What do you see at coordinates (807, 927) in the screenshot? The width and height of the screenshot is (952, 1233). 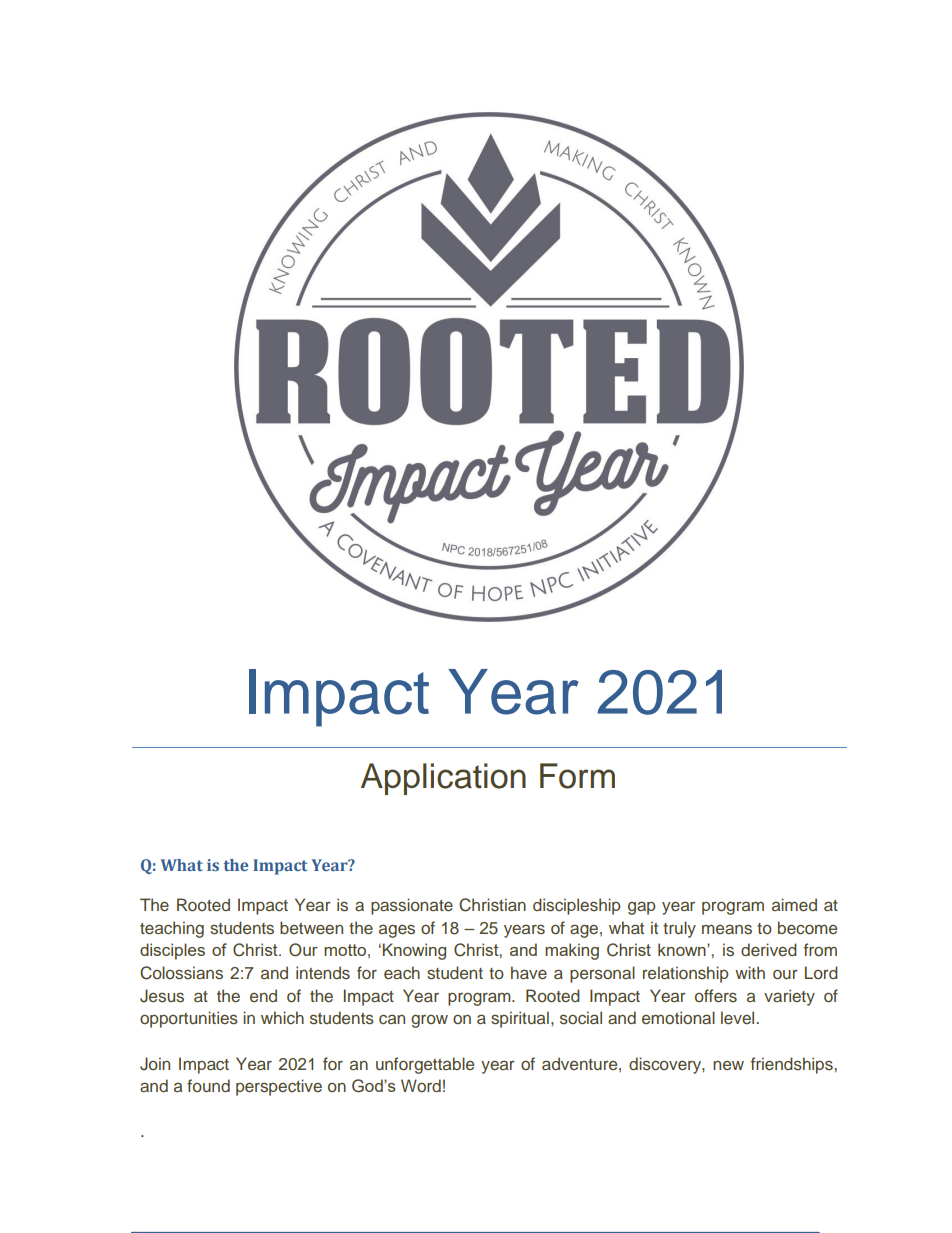 I see `become` at bounding box center [807, 927].
